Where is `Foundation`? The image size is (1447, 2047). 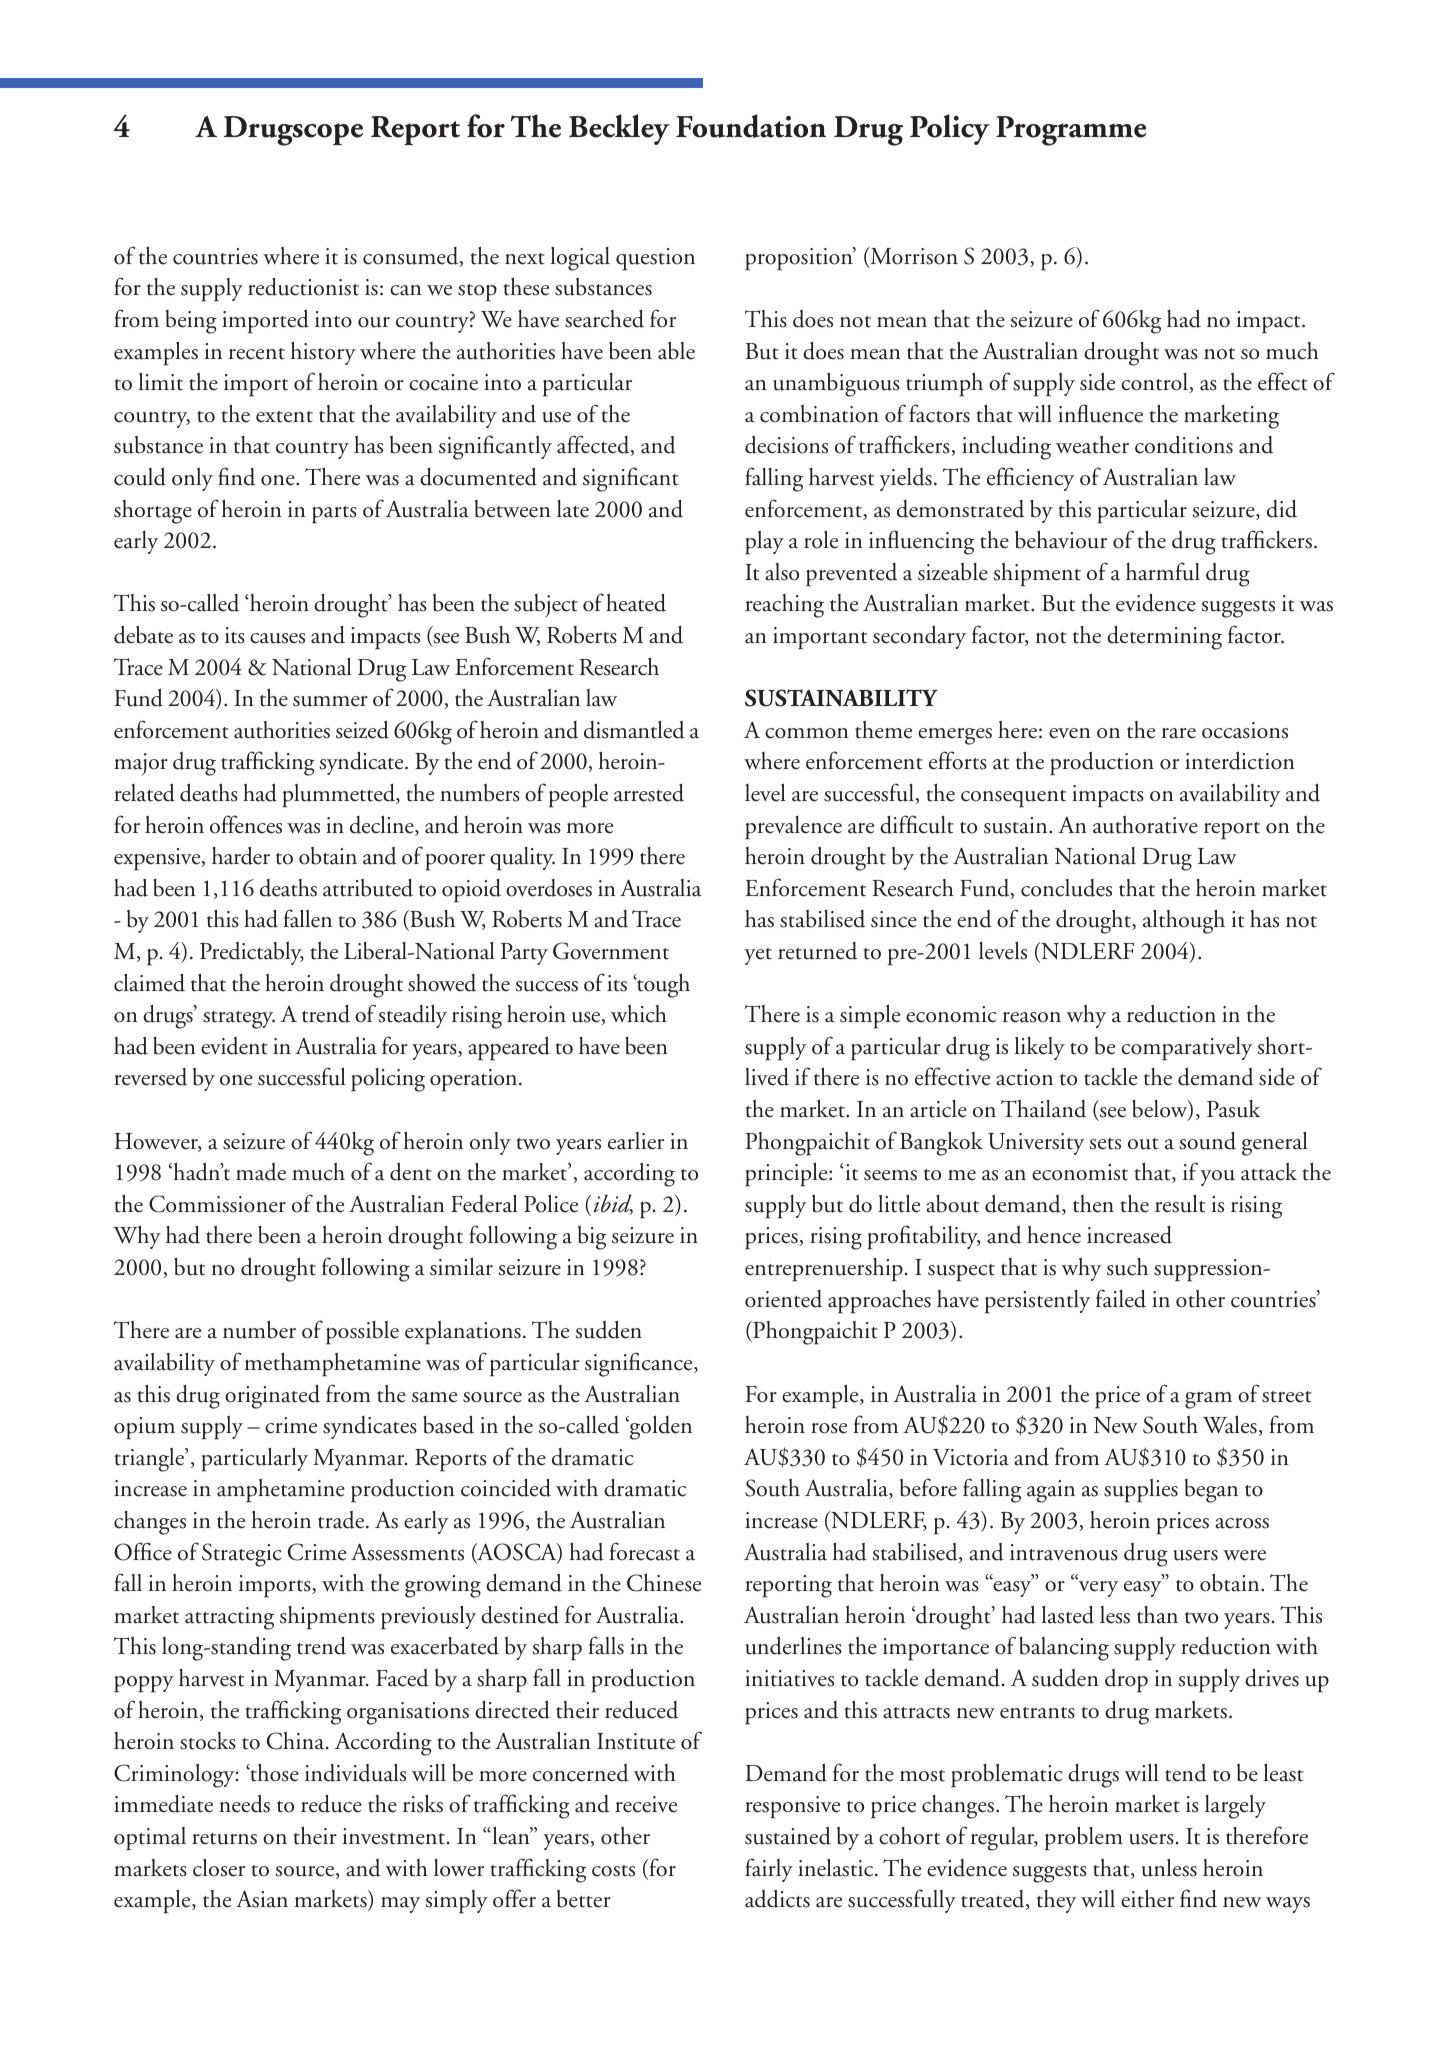
Foundation is located at coordinates (751, 126).
